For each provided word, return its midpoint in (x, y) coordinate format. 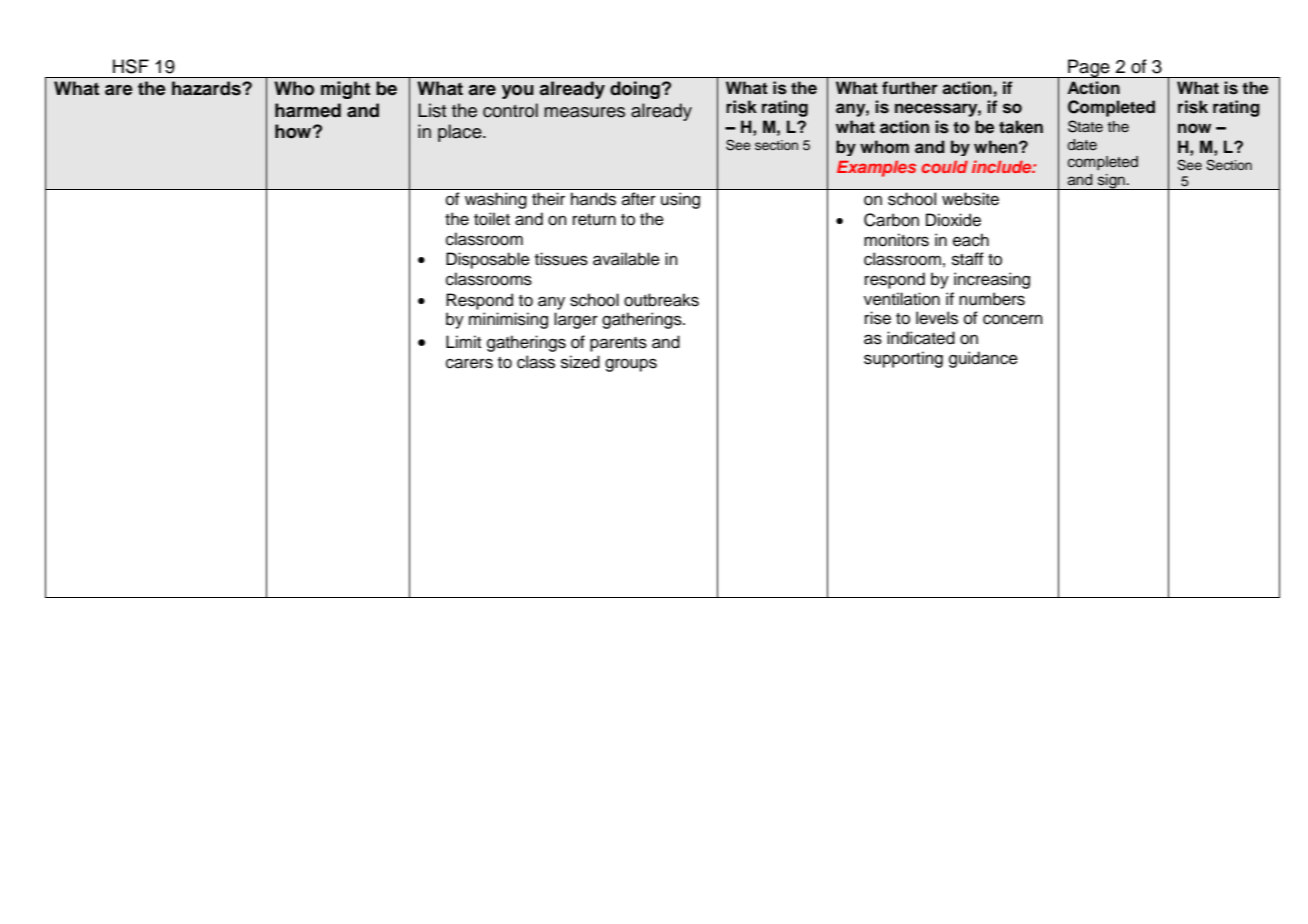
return (594, 220)
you (518, 92)
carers (469, 363)
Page (1089, 68)
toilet (492, 219)
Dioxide (953, 220)
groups (631, 365)
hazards (207, 88)
